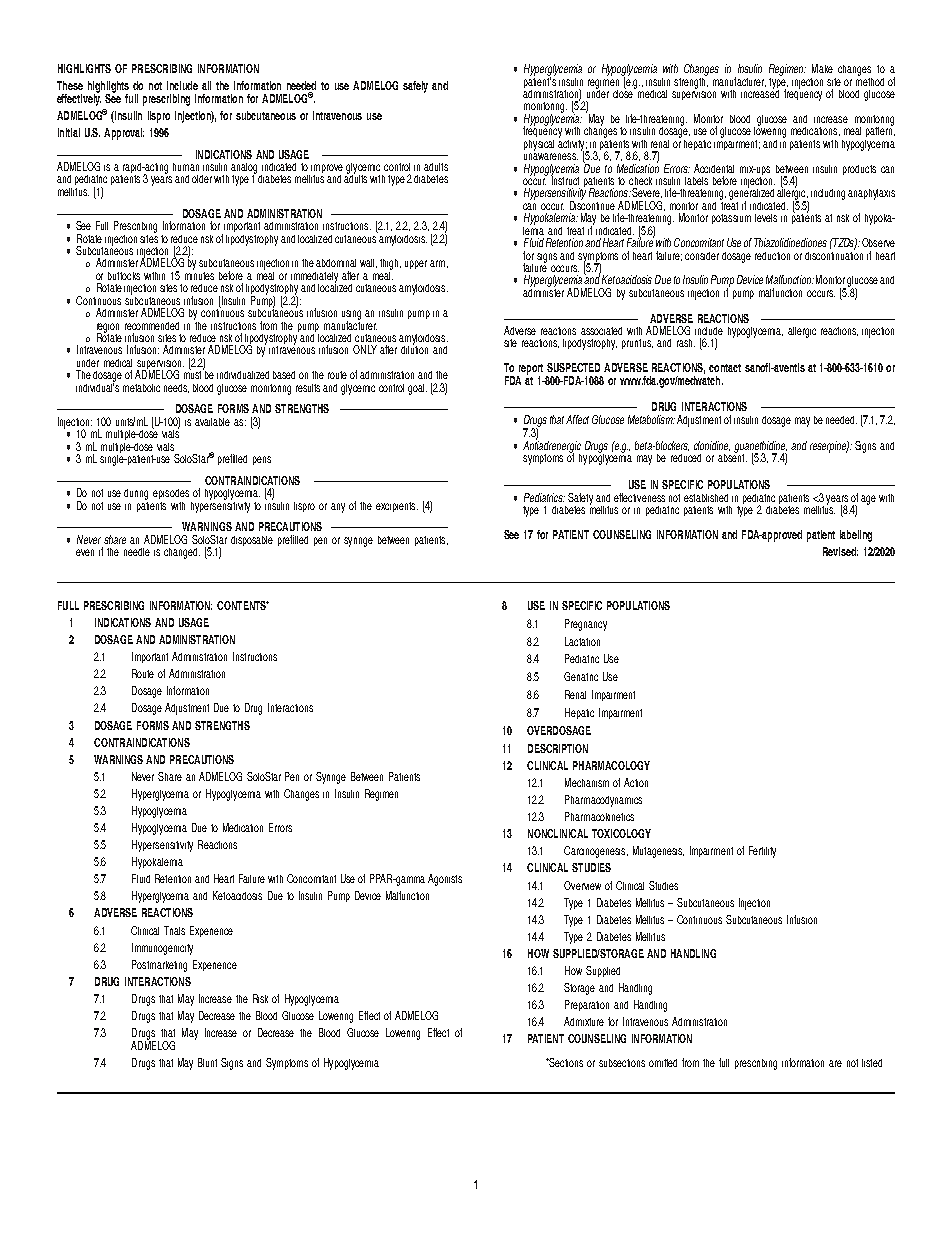 This screenshot has height=1233, width=952. Describe the element at coordinates (822, 68) in the screenshot. I see `Make` at that location.
